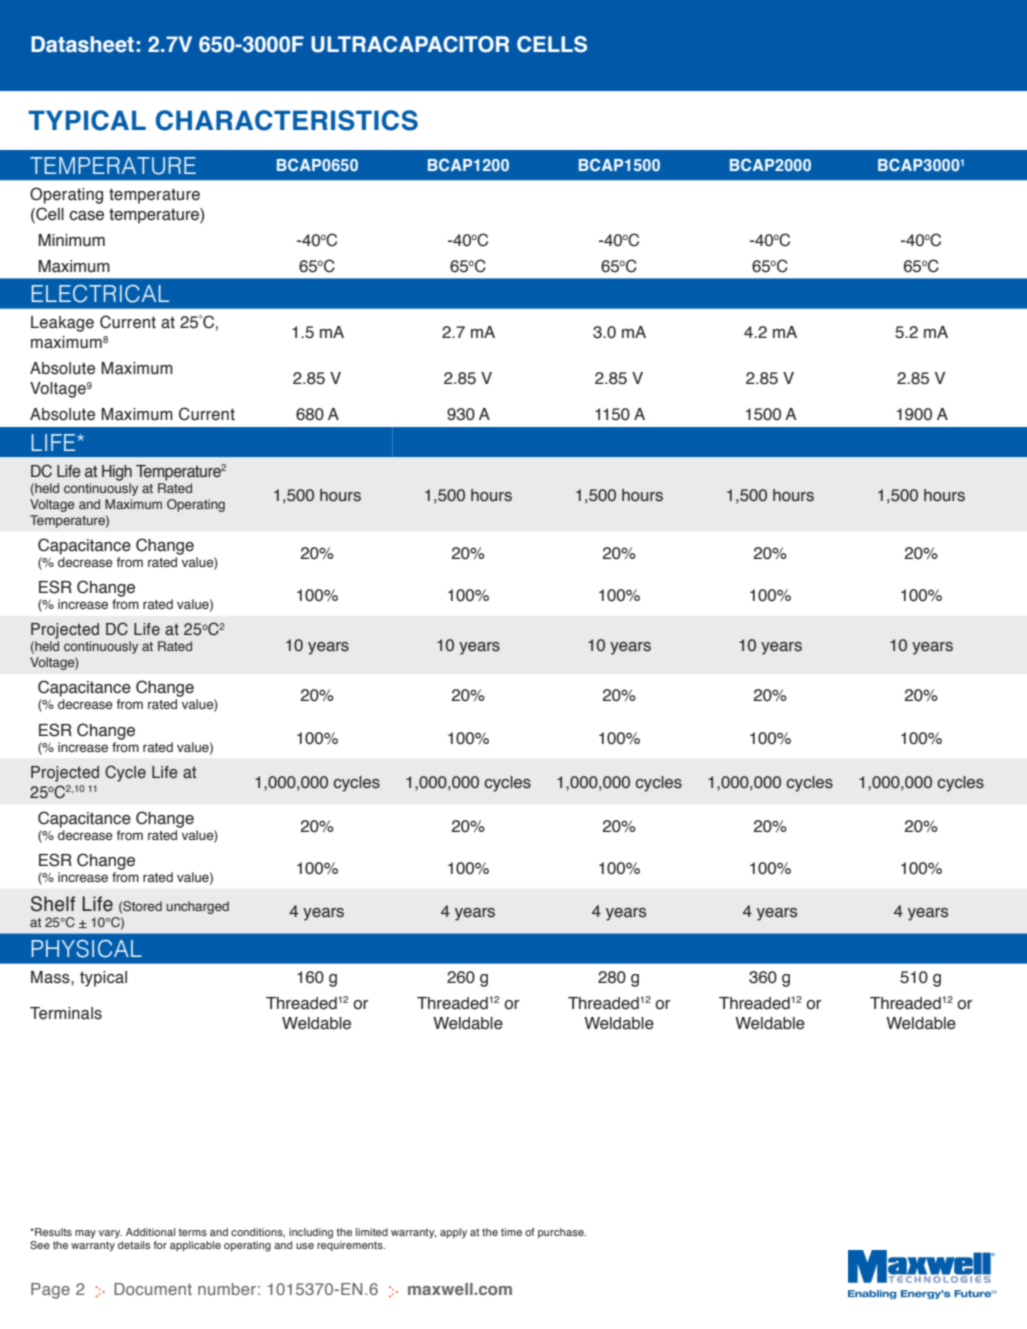 The image size is (1027, 1329). What do you see at coordinates (110, 1234) in the image?
I see `vary` at bounding box center [110, 1234].
